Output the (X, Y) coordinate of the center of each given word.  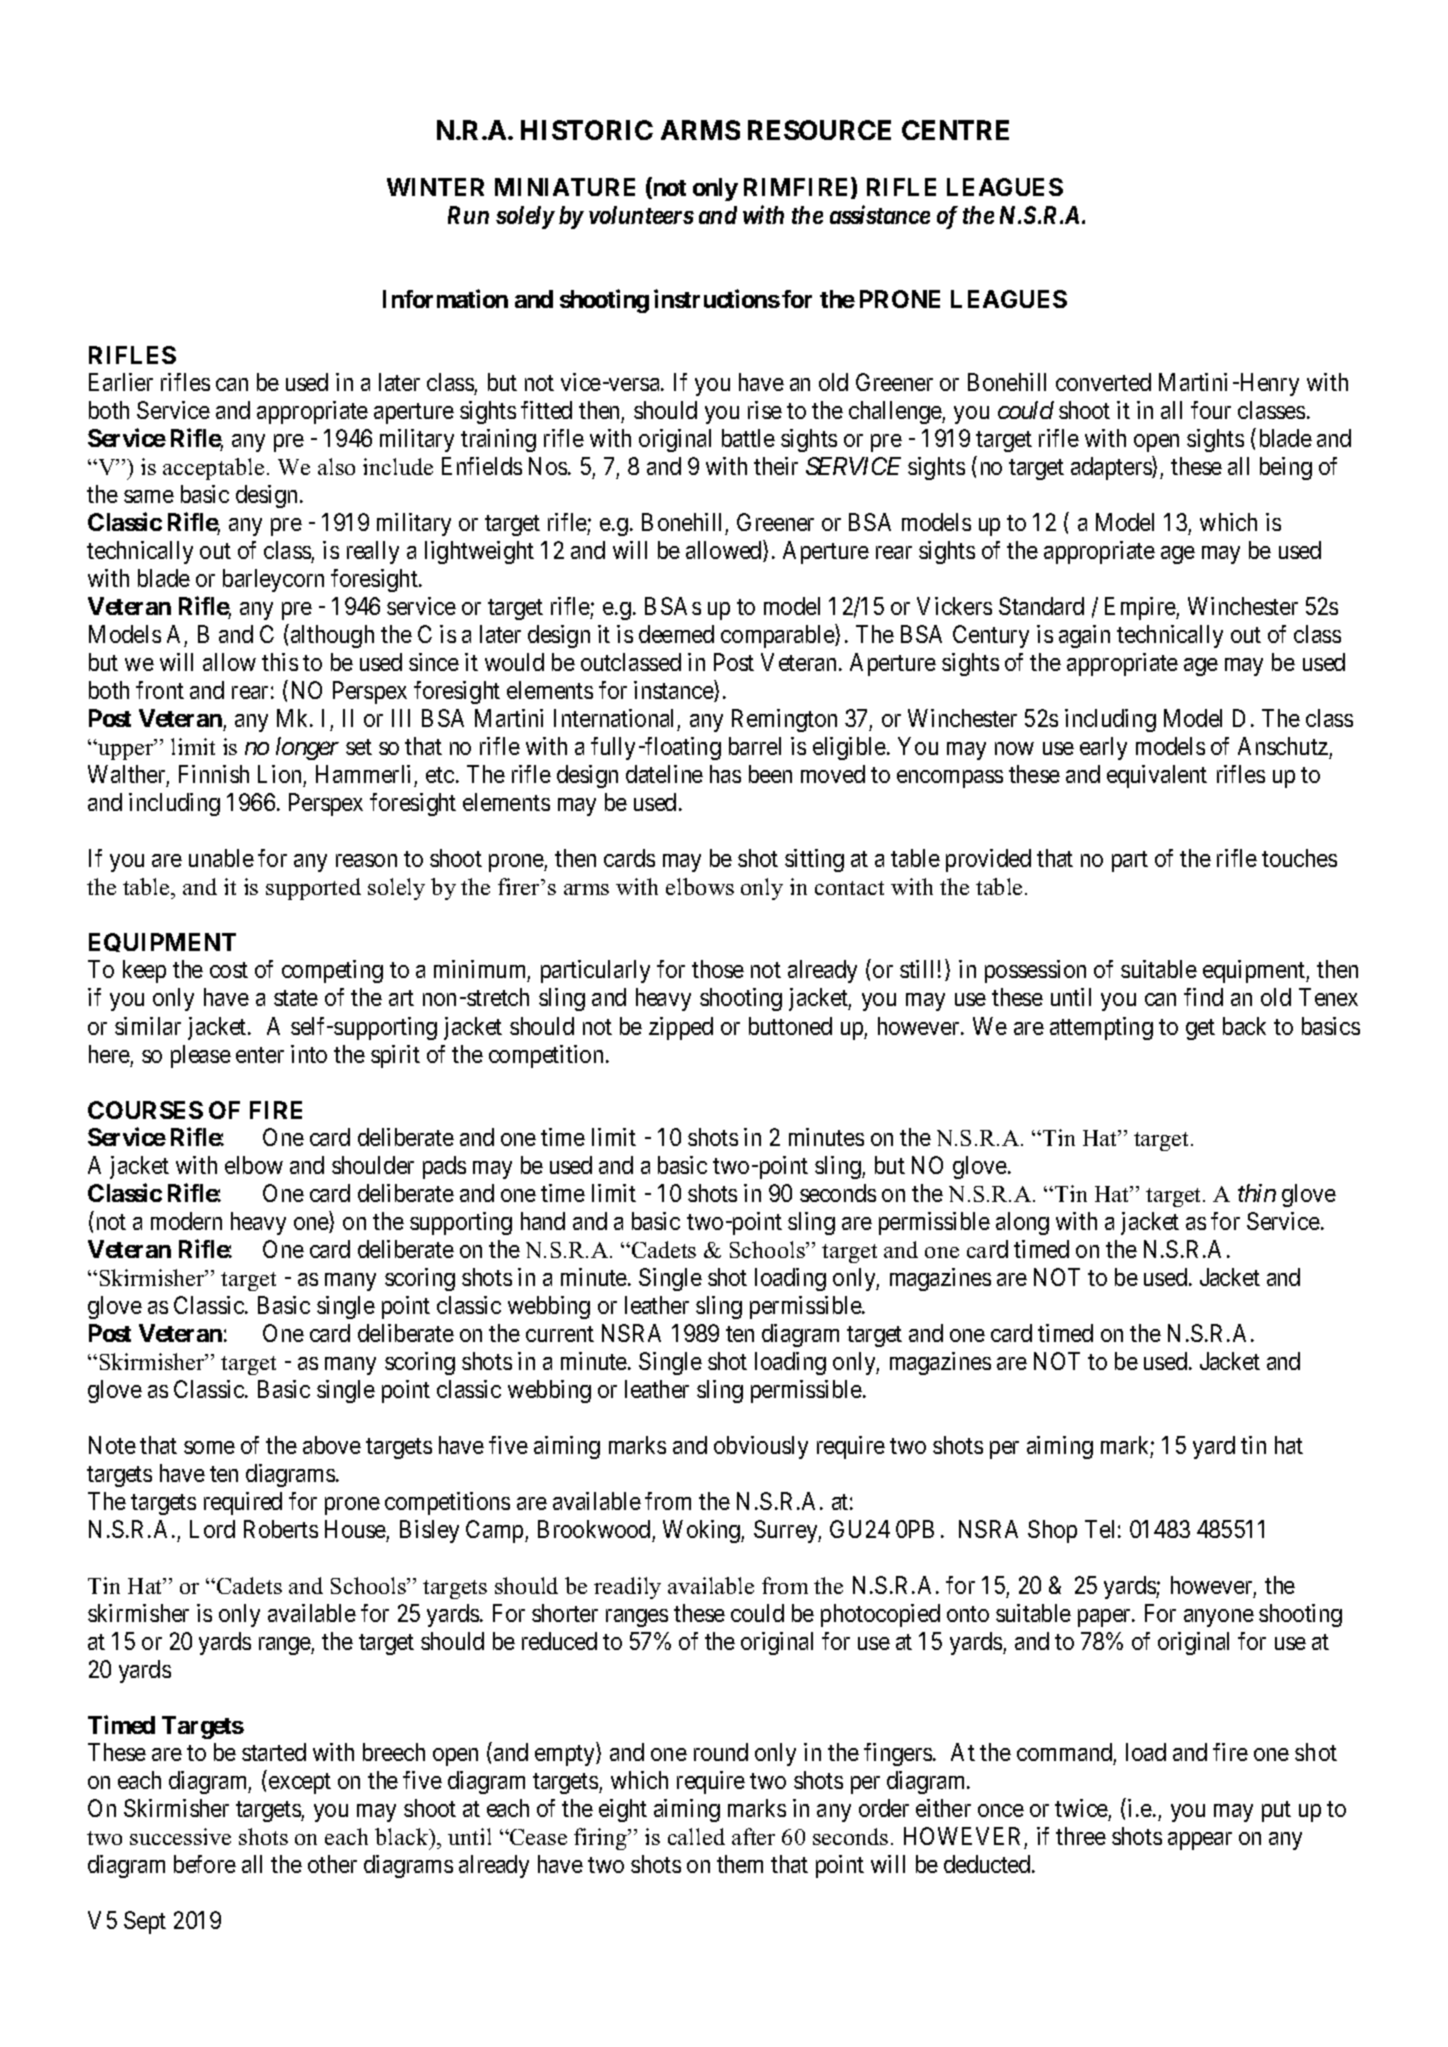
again (1084, 636)
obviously (761, 1447)
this (280, 662)
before (205, 1864)
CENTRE (955, 130)
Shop (1052, 1531)
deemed (676, 634)
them (740, 1864)
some (209, 1447)
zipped (681, 1028)
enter (260, 1055)
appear (1200, 1841)
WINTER (435, 187)
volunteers (641, 215)
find (1203, 997)
